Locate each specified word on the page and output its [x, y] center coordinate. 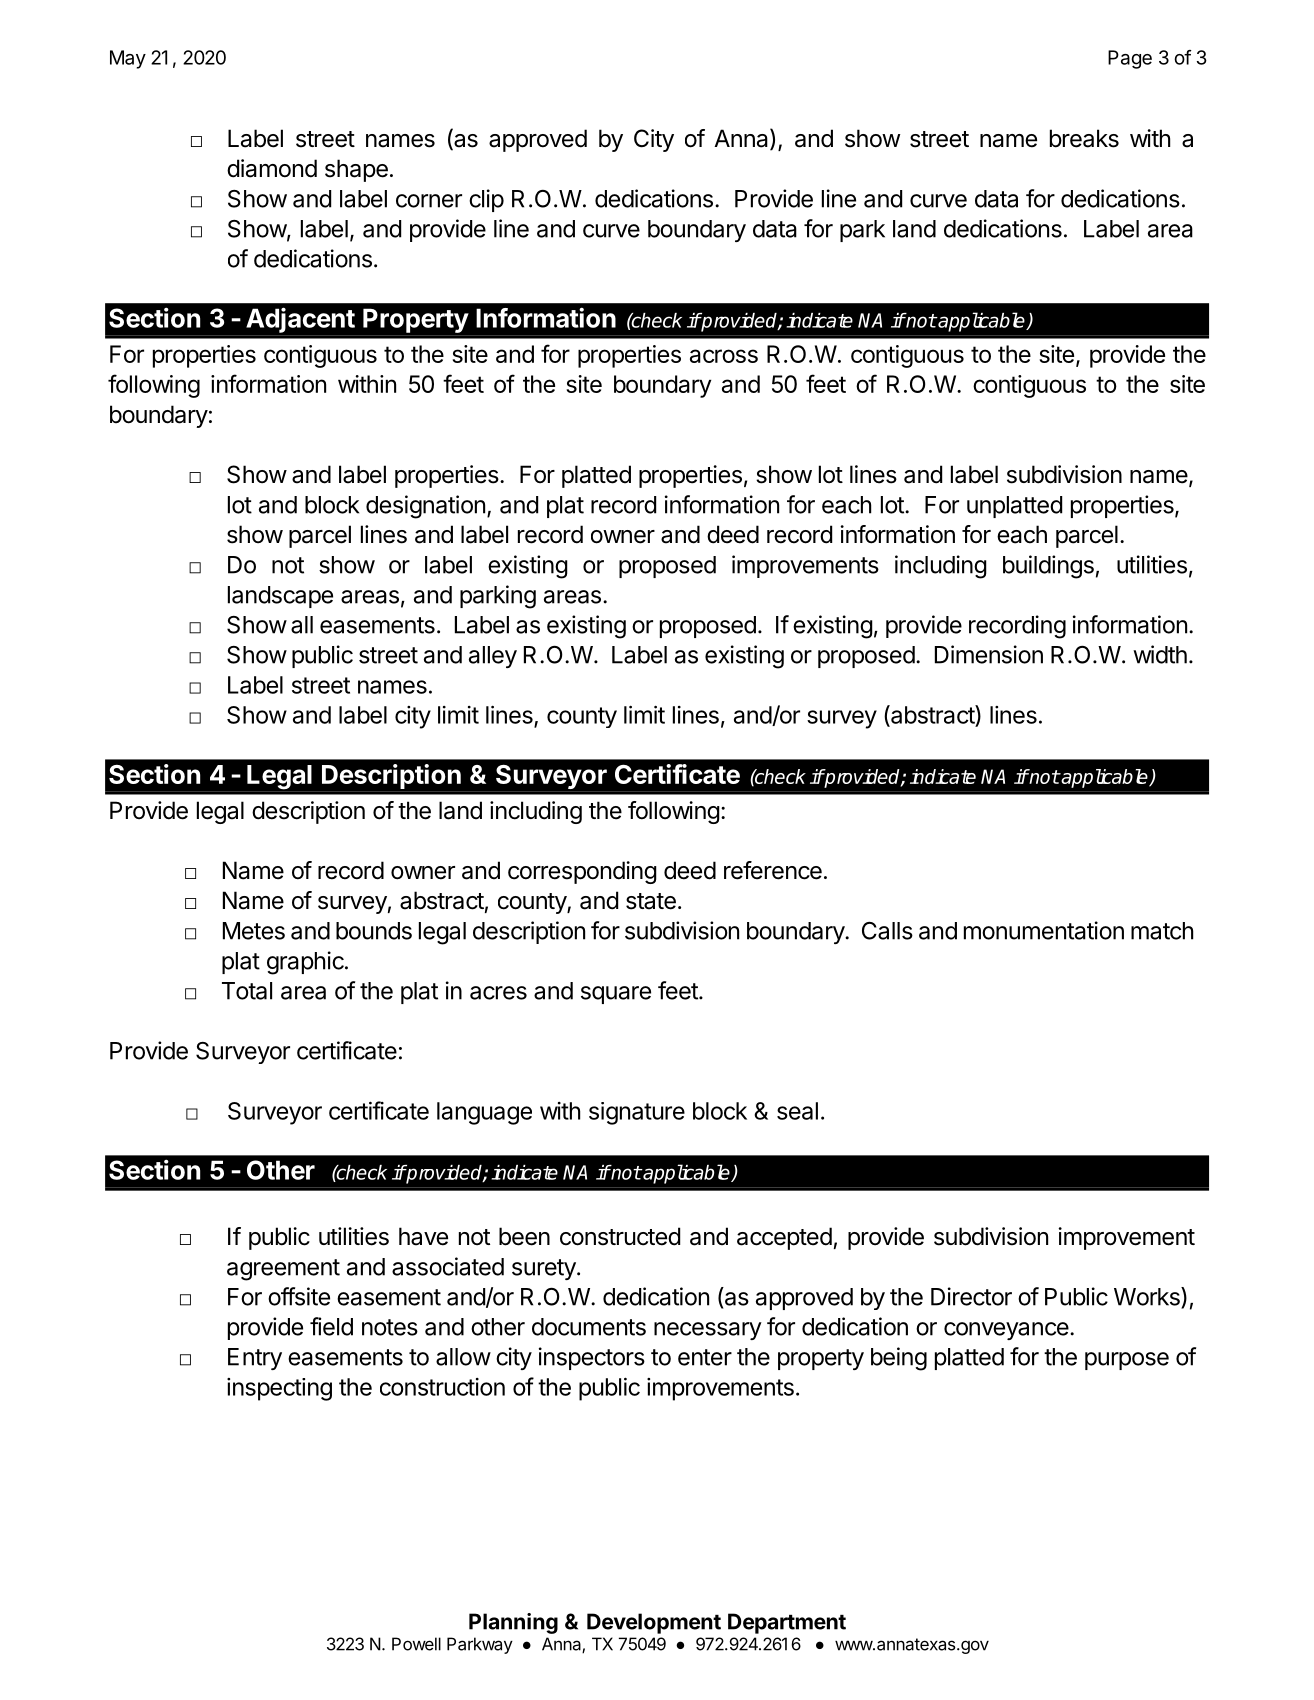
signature [637, 1113]
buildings [1048, 567]
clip [486, 200]
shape [356, 170]
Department [787, 1623]
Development [654, 1623]
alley [493, 657]
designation [425, 507]
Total [247, 991]
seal [797, 1111]
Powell [416, 1644]
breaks [1084, 138]
